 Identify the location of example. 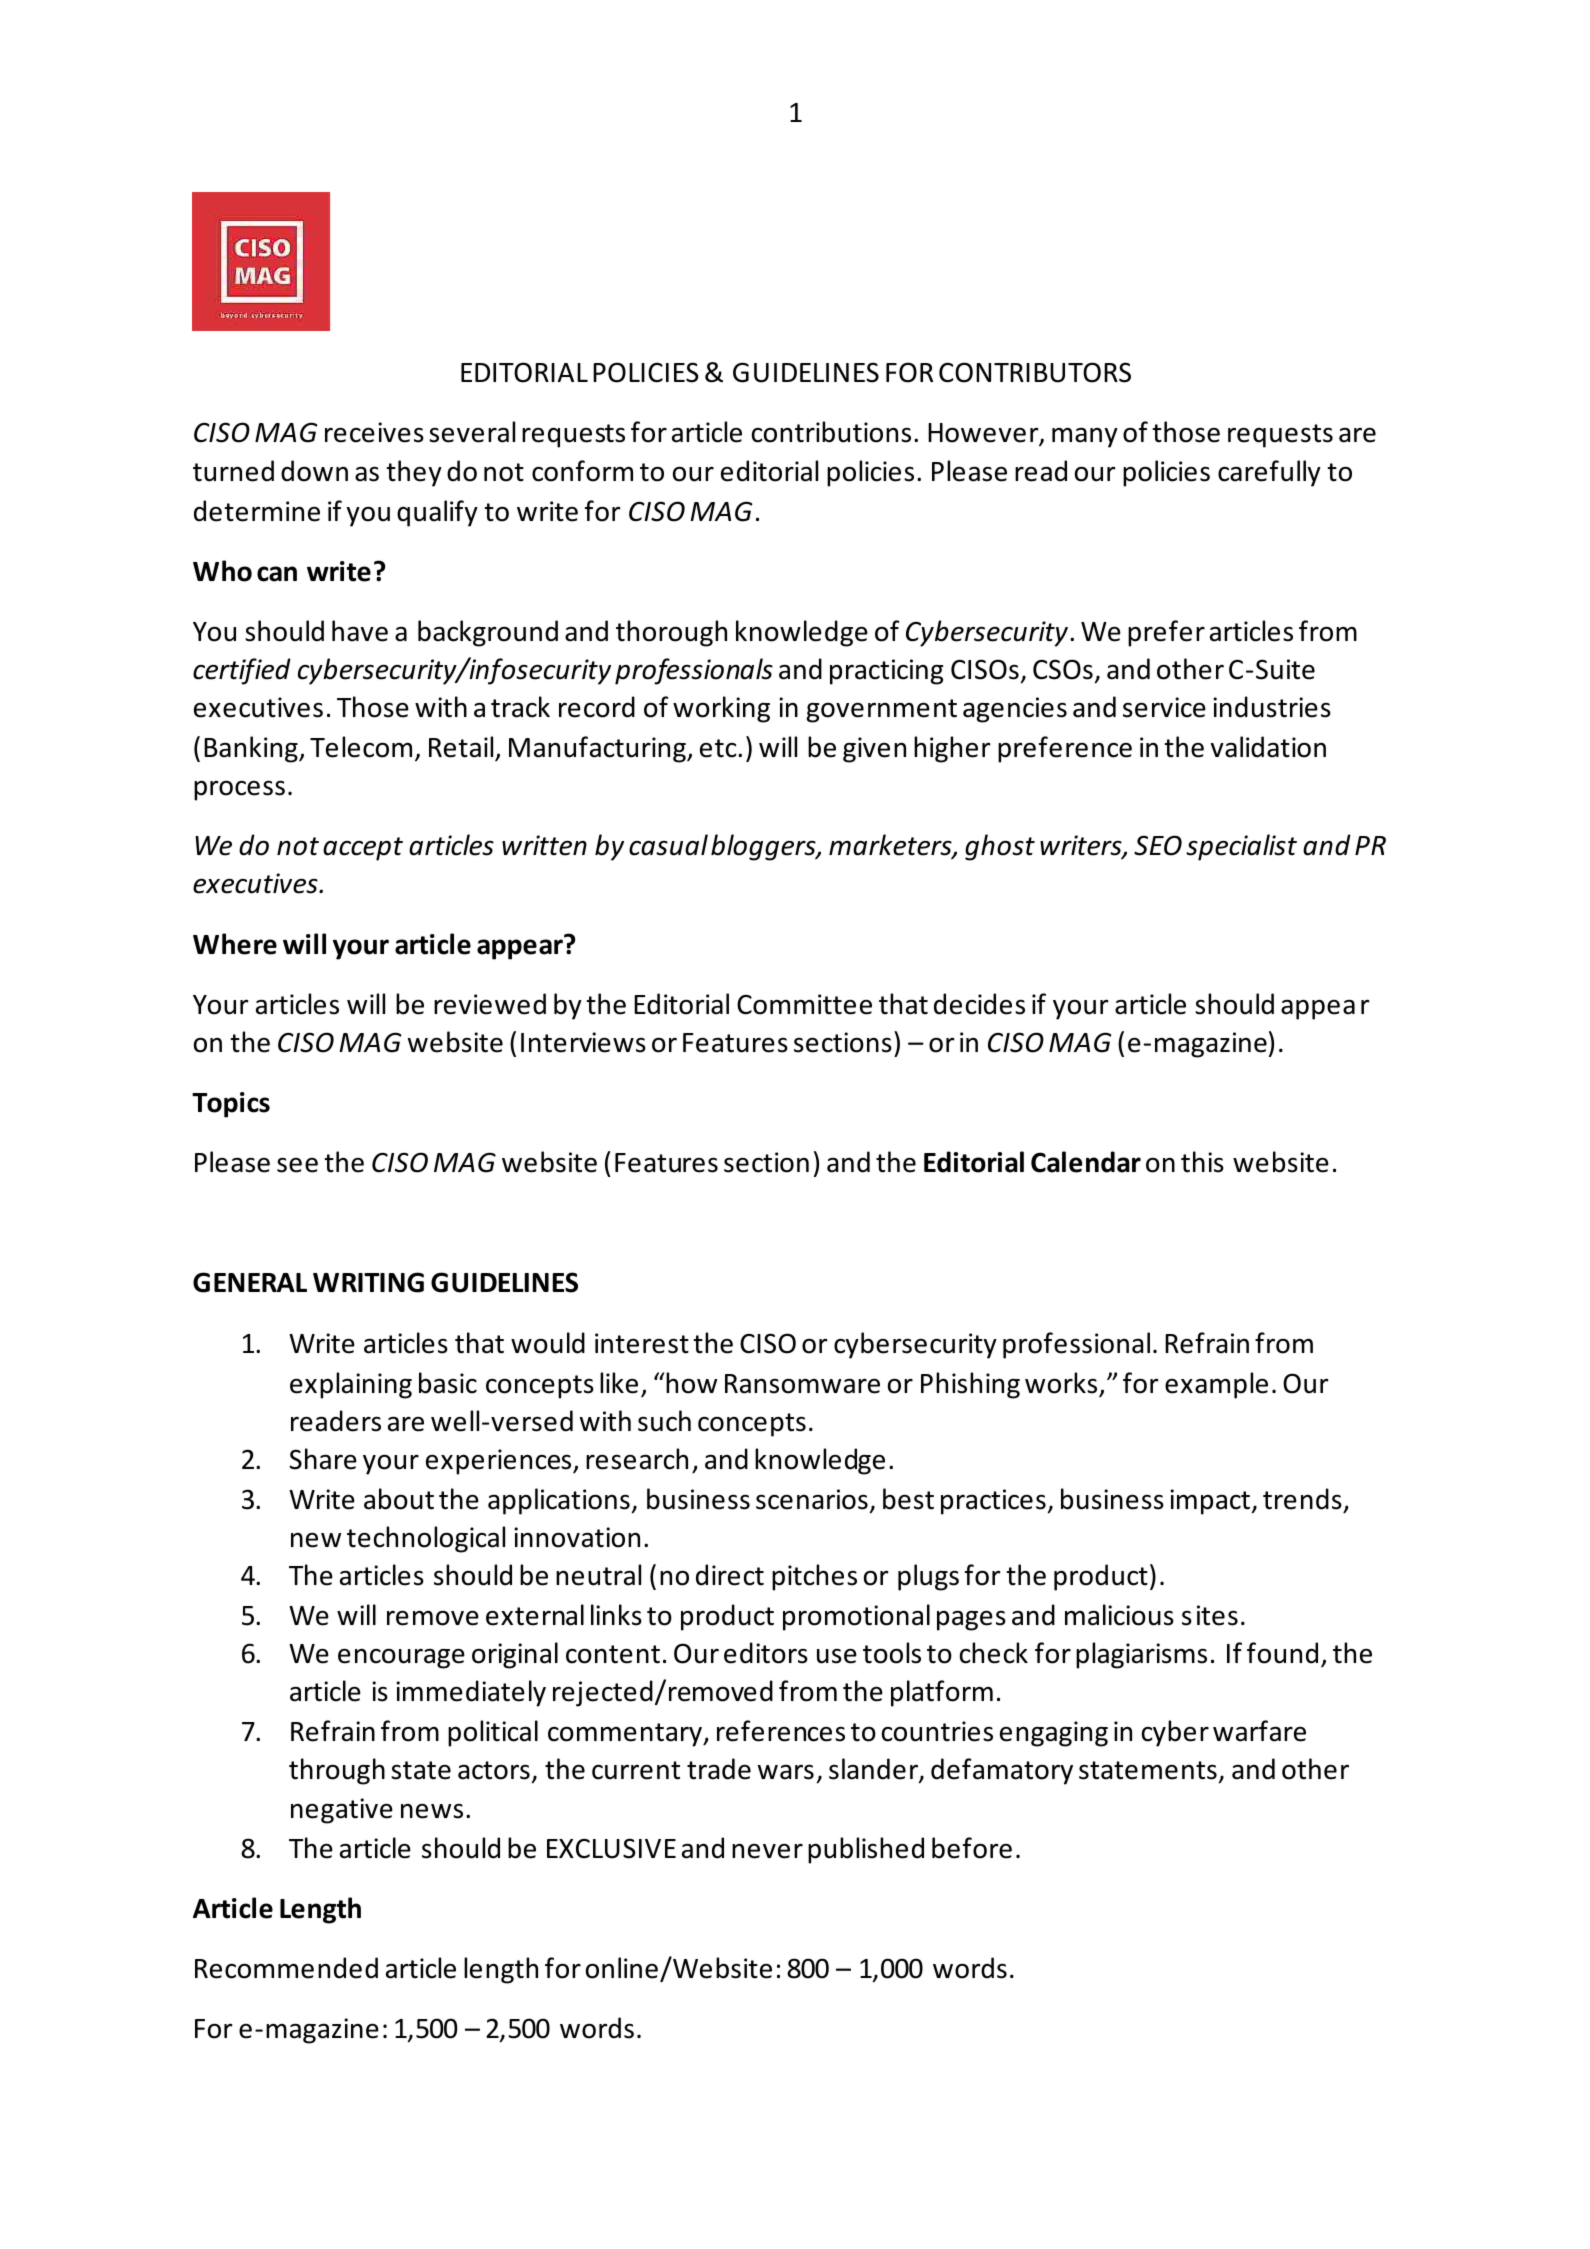
(1216, 1385).
